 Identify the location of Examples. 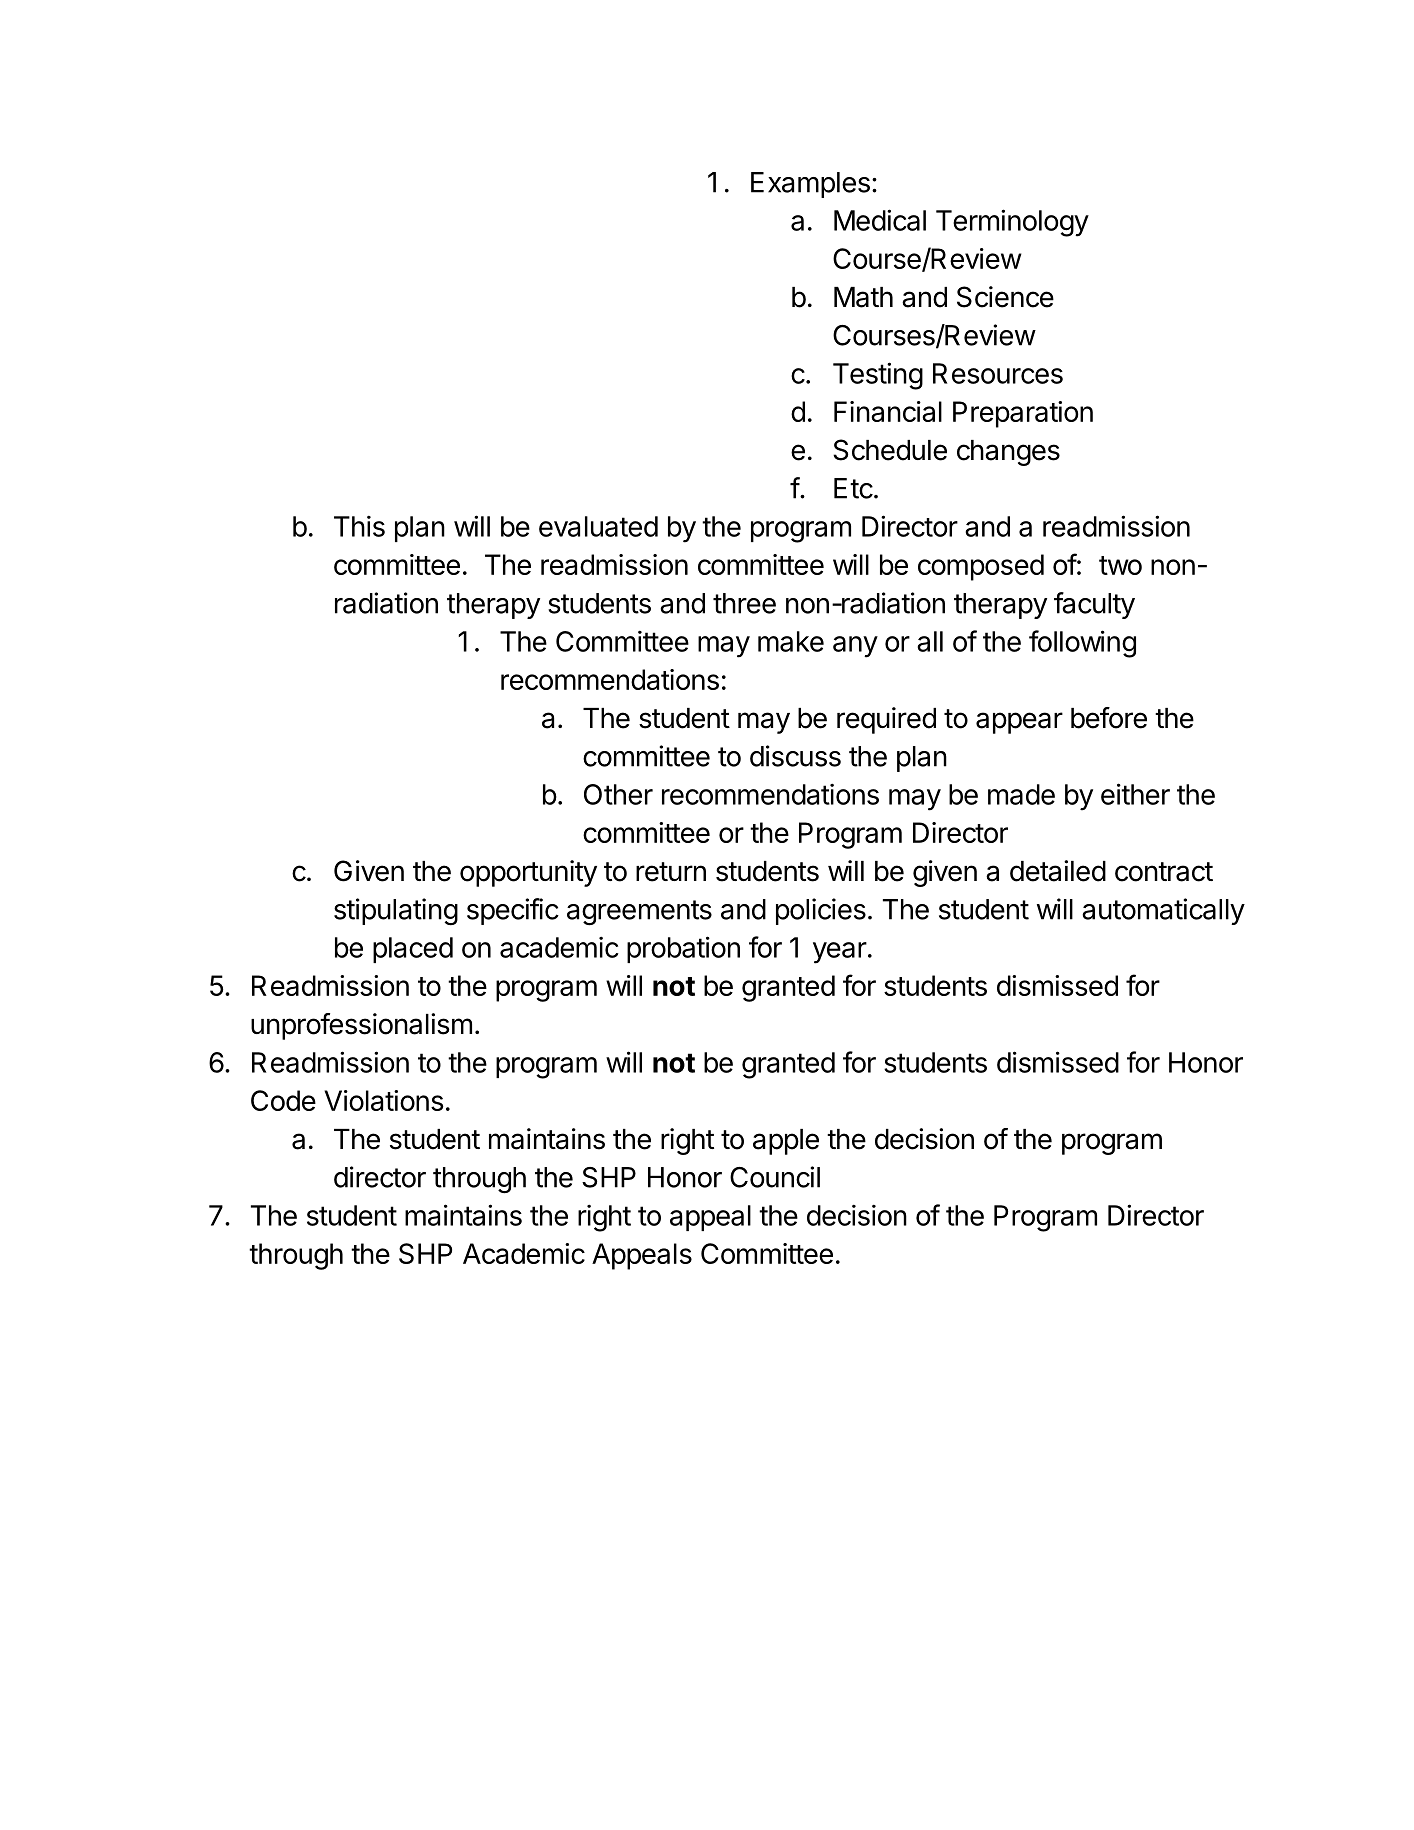
(810, 185).
